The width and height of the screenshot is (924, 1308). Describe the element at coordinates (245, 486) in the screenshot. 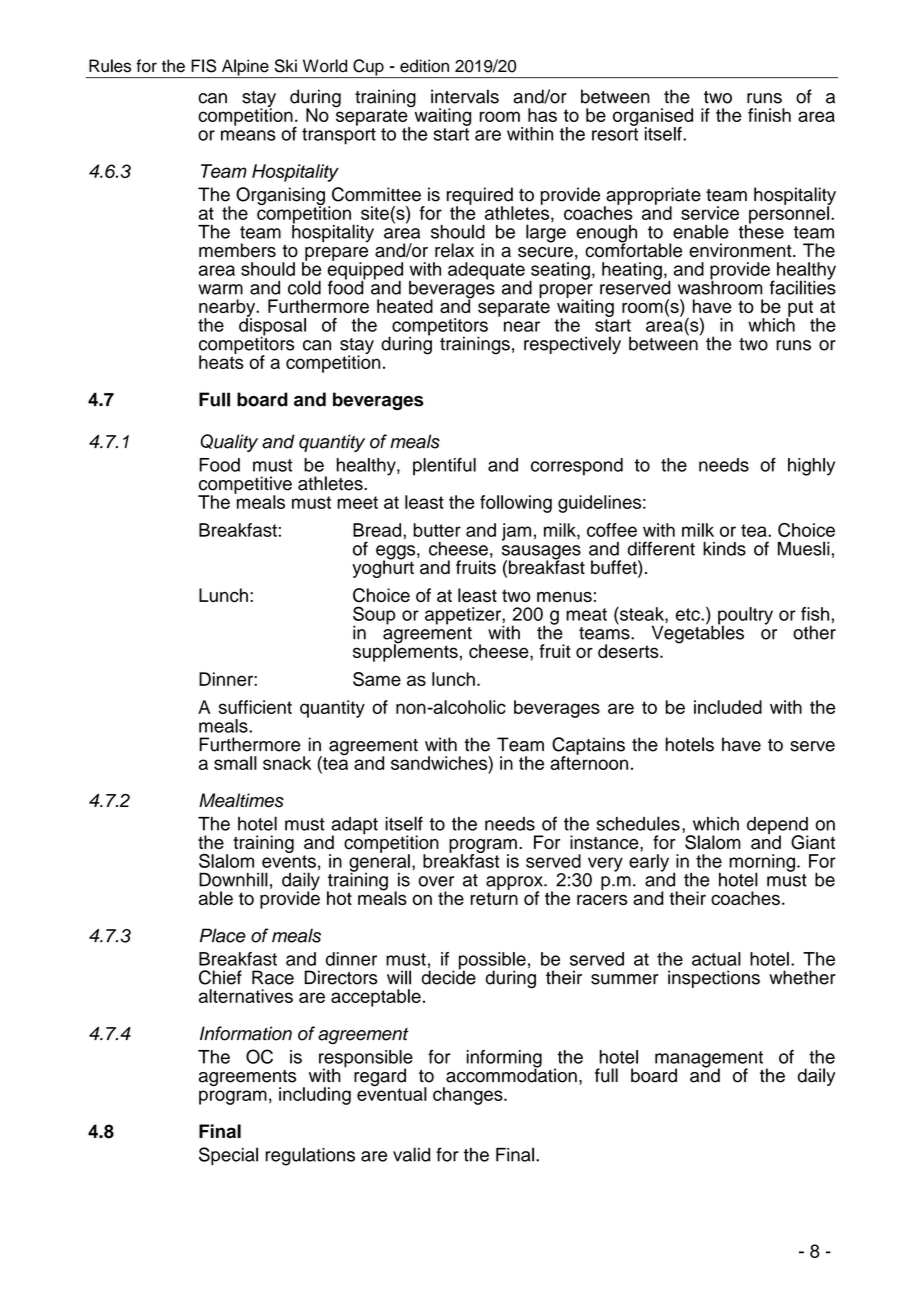

I see `competitive` at that location.
